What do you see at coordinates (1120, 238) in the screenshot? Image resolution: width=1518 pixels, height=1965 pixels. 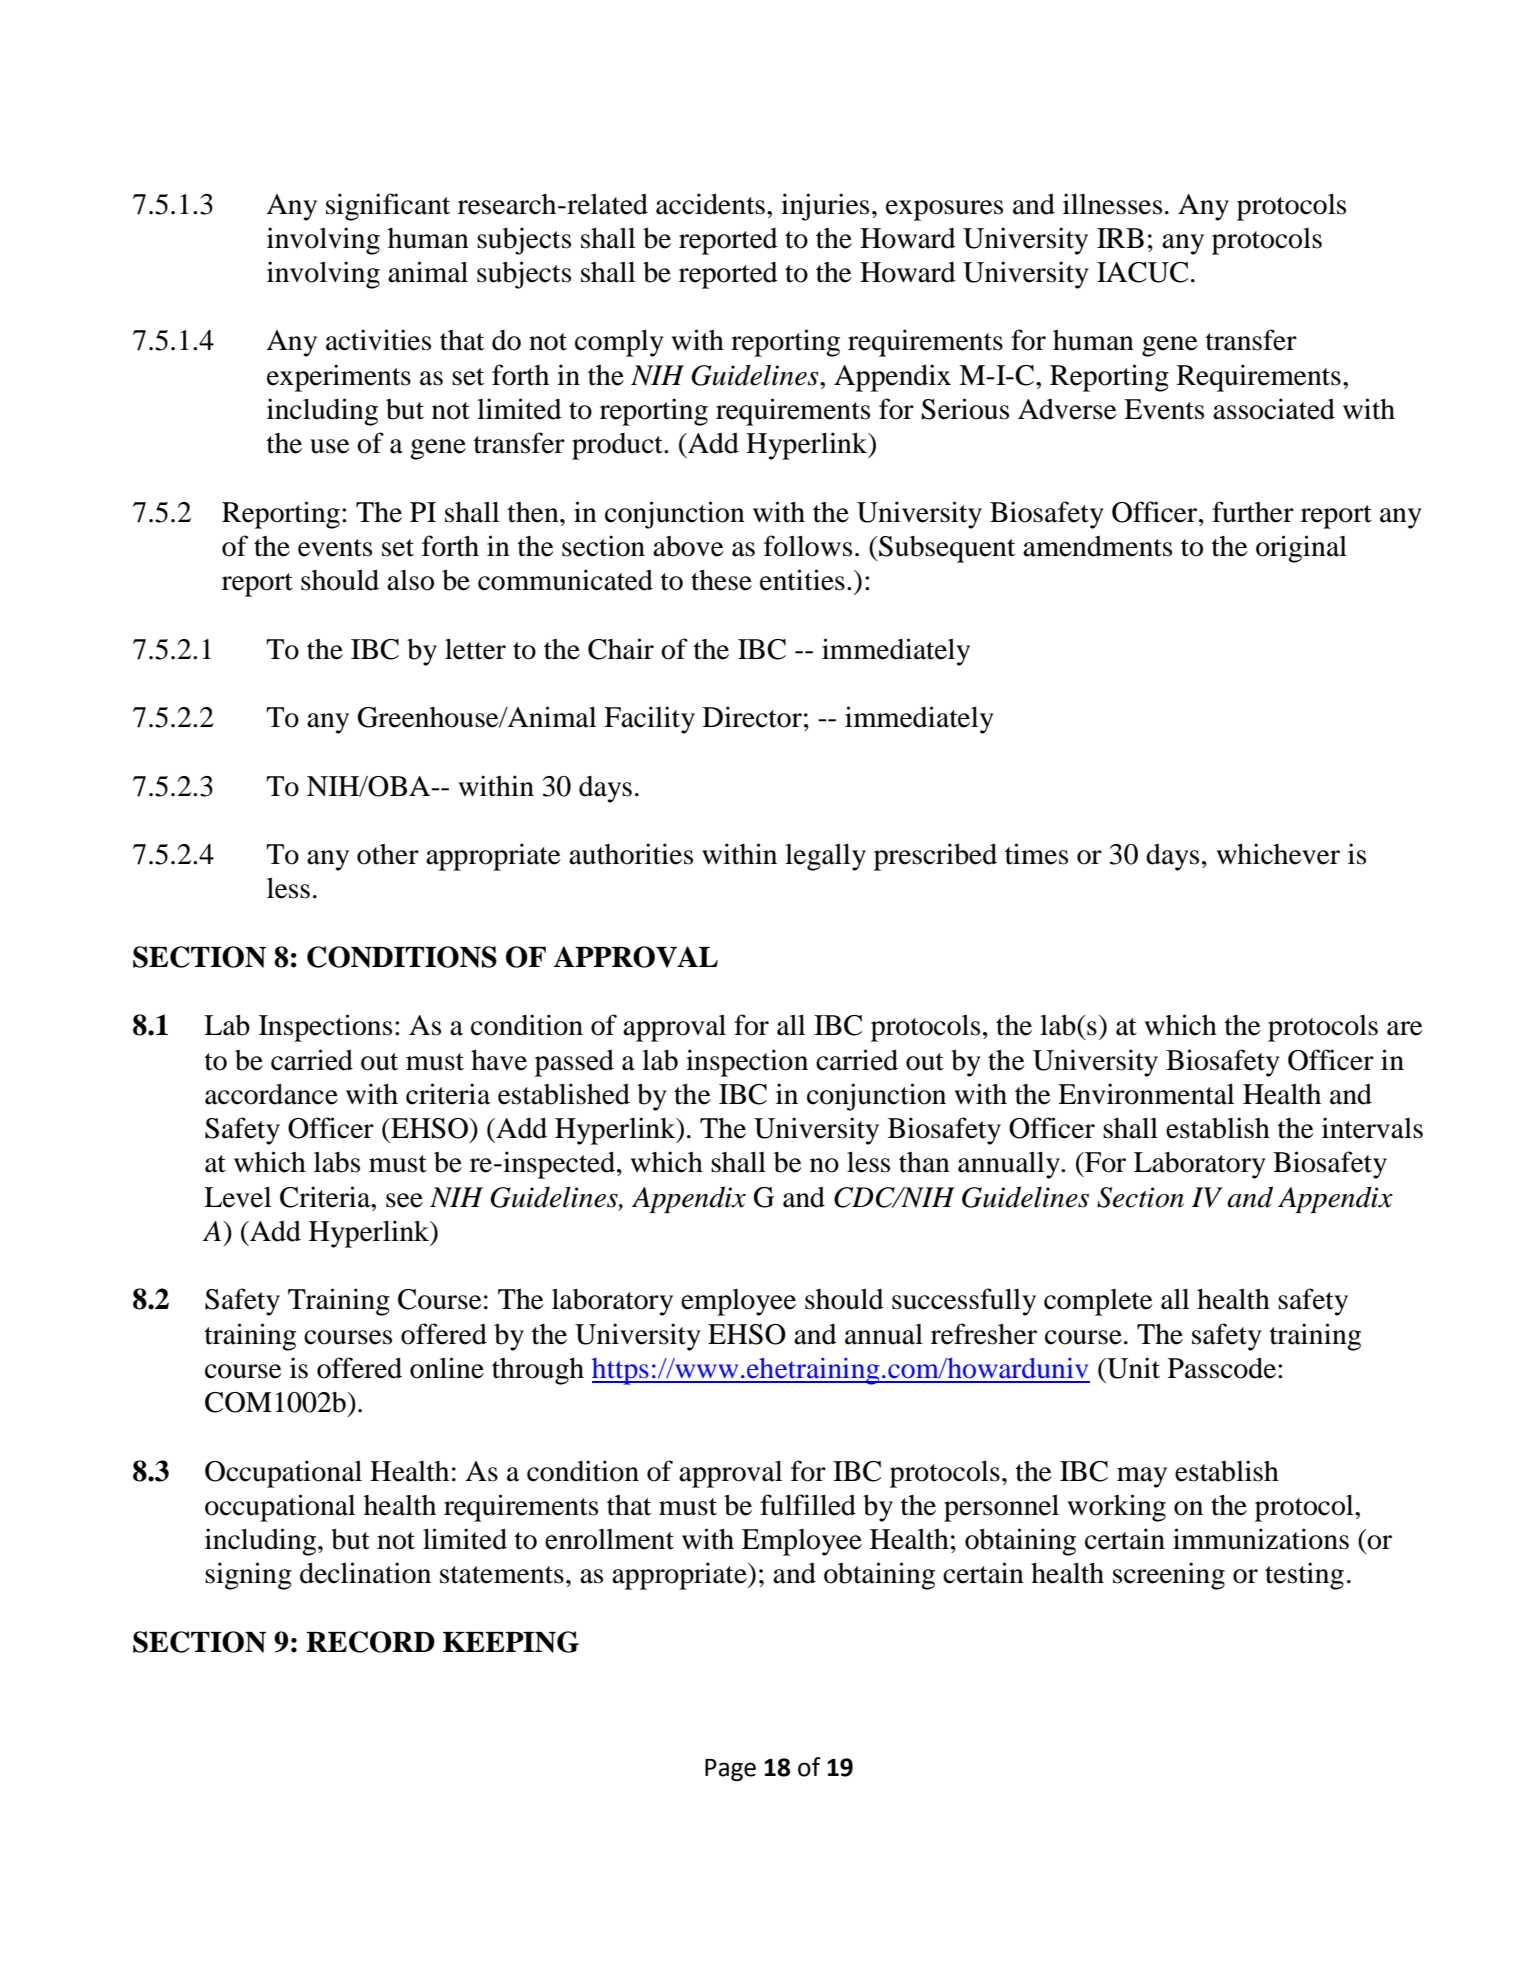 I see `IRB` at bounding box center [1120, 238].
